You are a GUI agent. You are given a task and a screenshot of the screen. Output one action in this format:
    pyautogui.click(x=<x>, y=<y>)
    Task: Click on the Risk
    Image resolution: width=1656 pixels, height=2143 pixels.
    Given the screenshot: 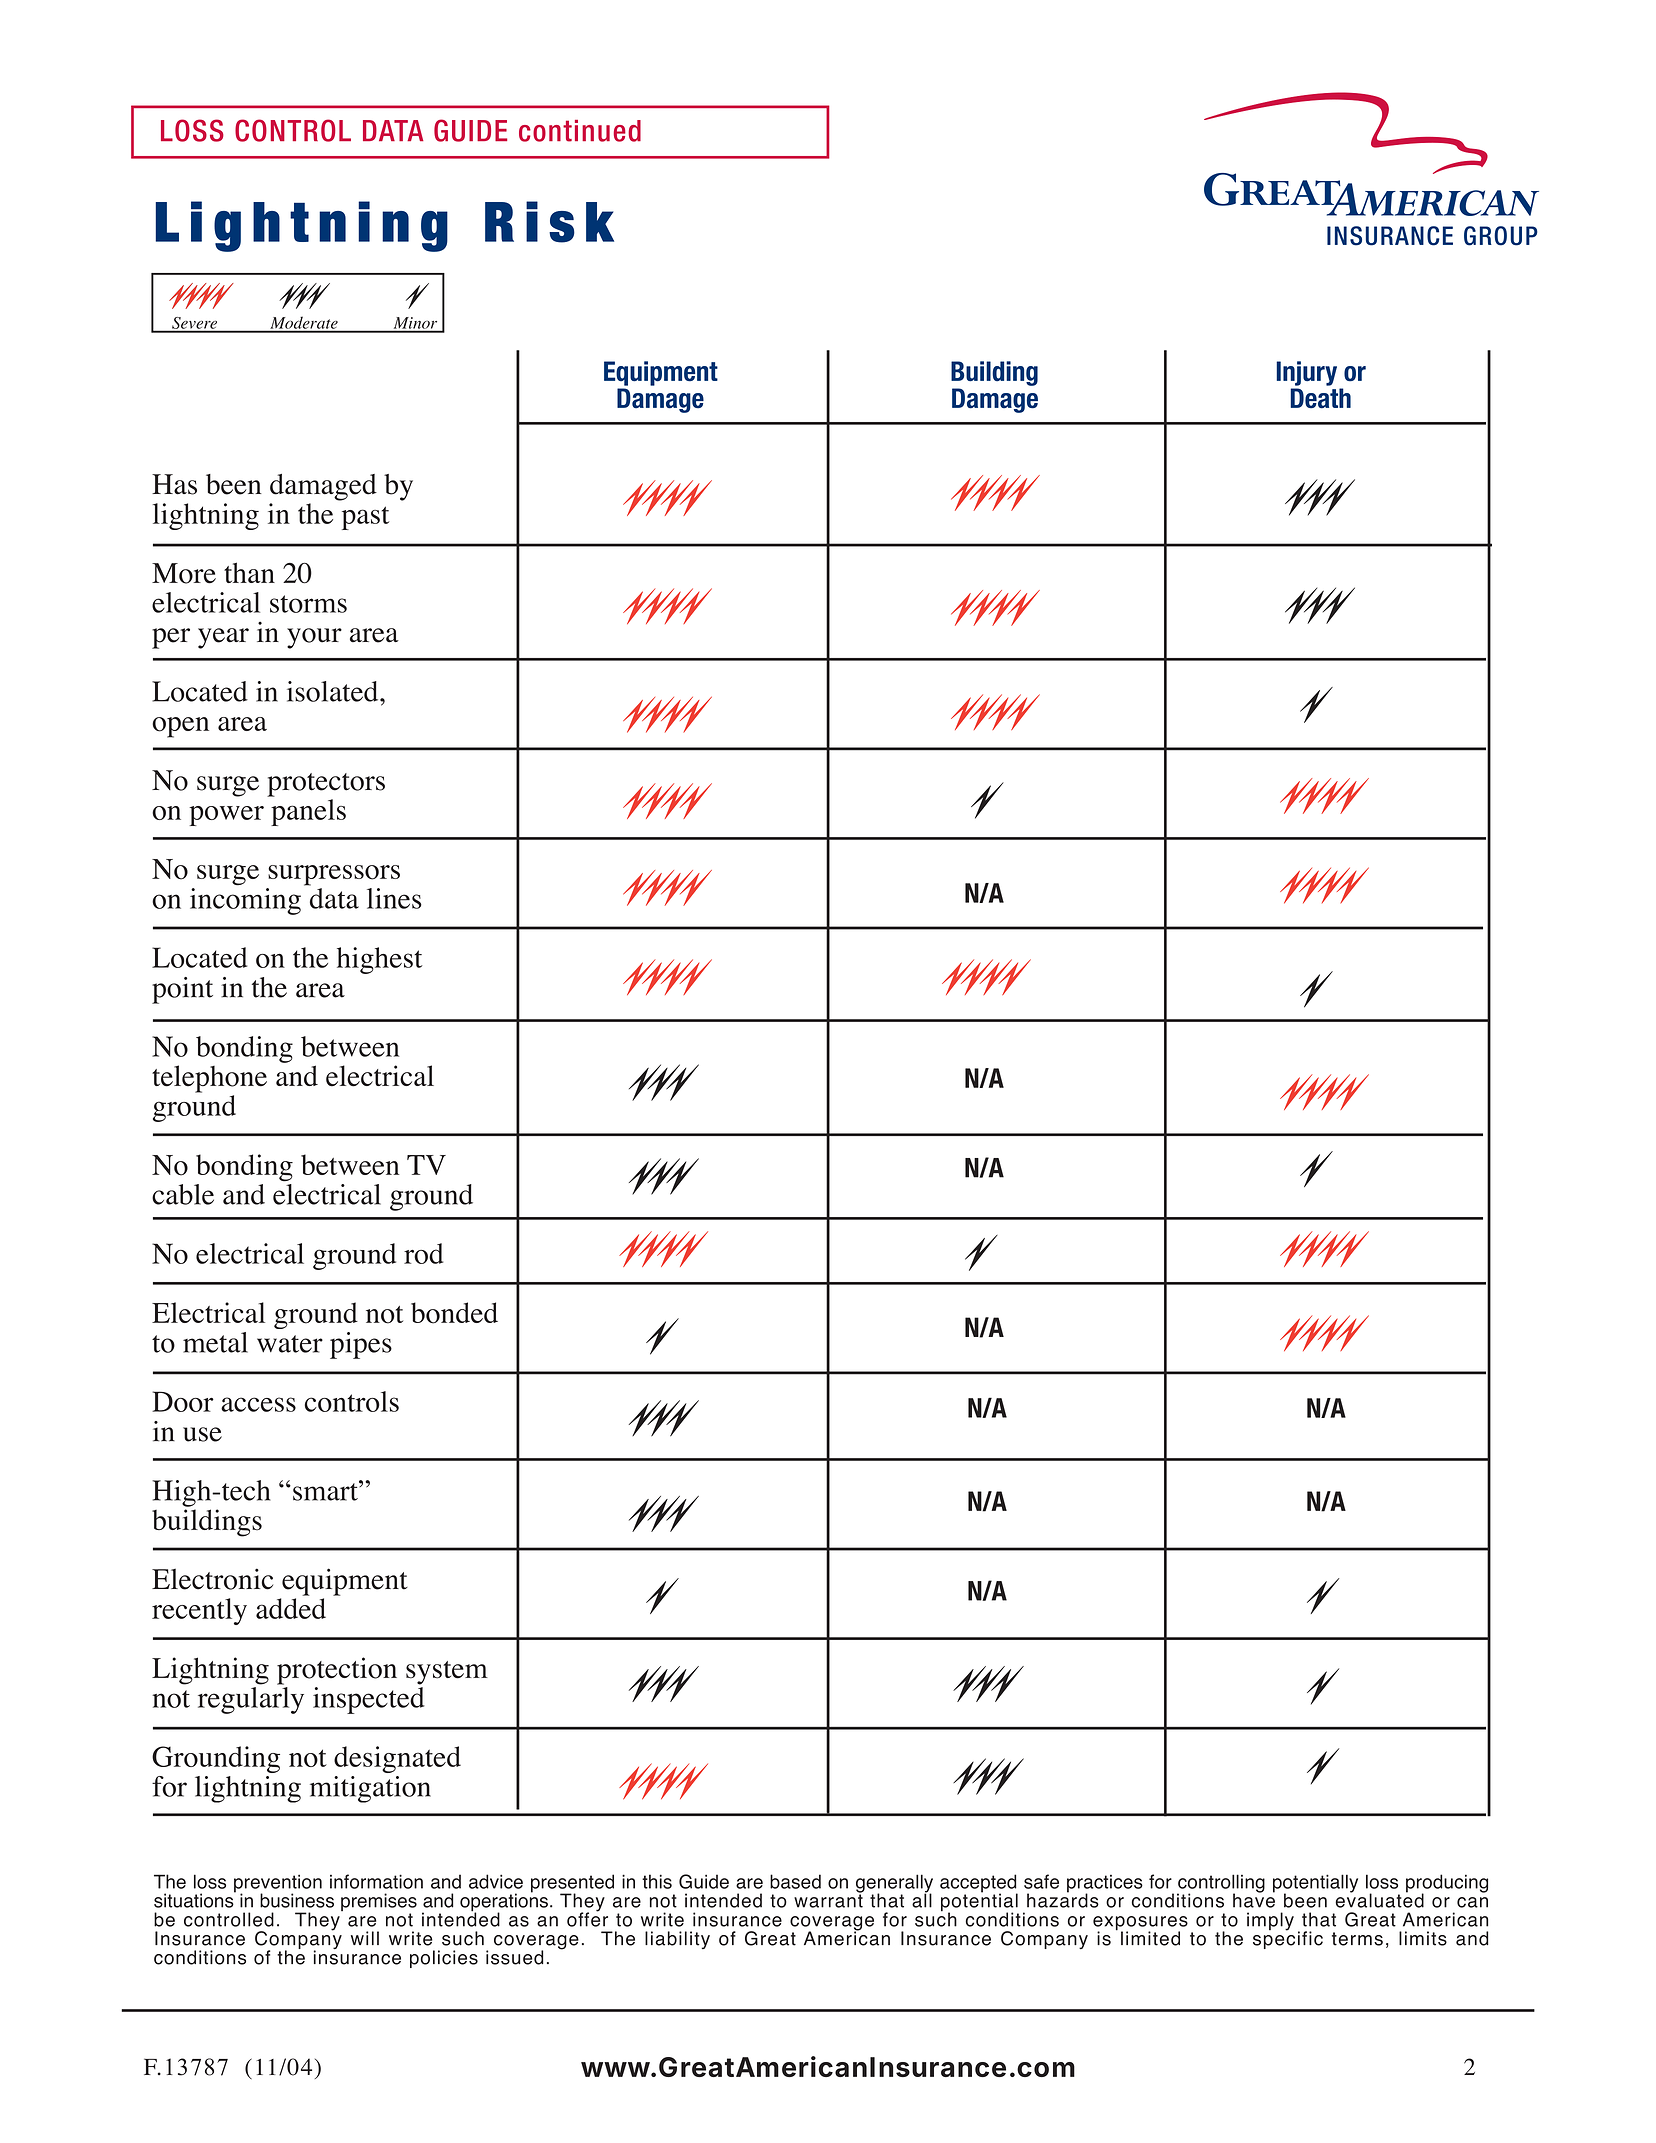 What is the action you would take?
    pyautogui.click(x=549, y=222)
